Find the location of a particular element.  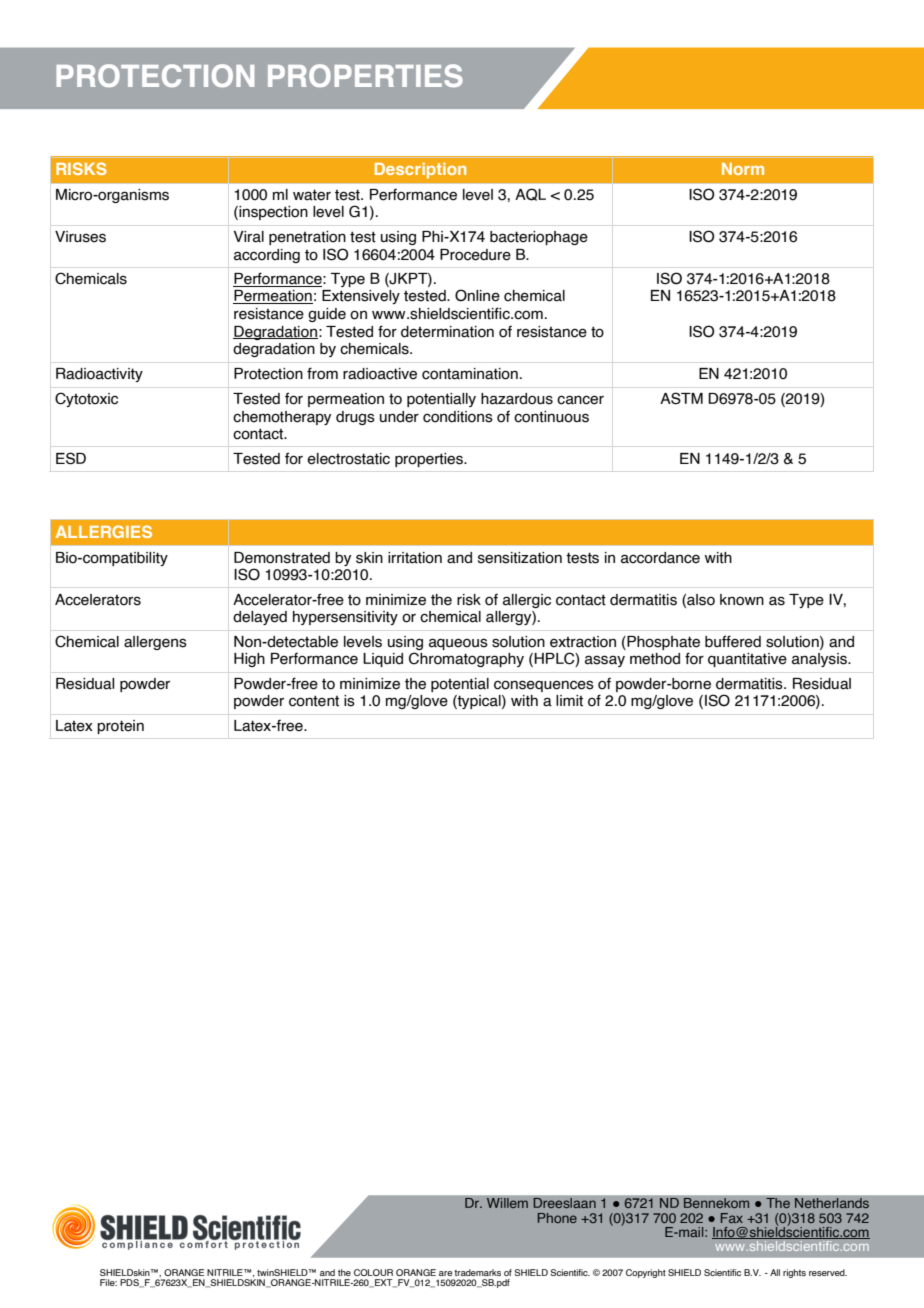

quantitative is located at coordinates (747, 660).
